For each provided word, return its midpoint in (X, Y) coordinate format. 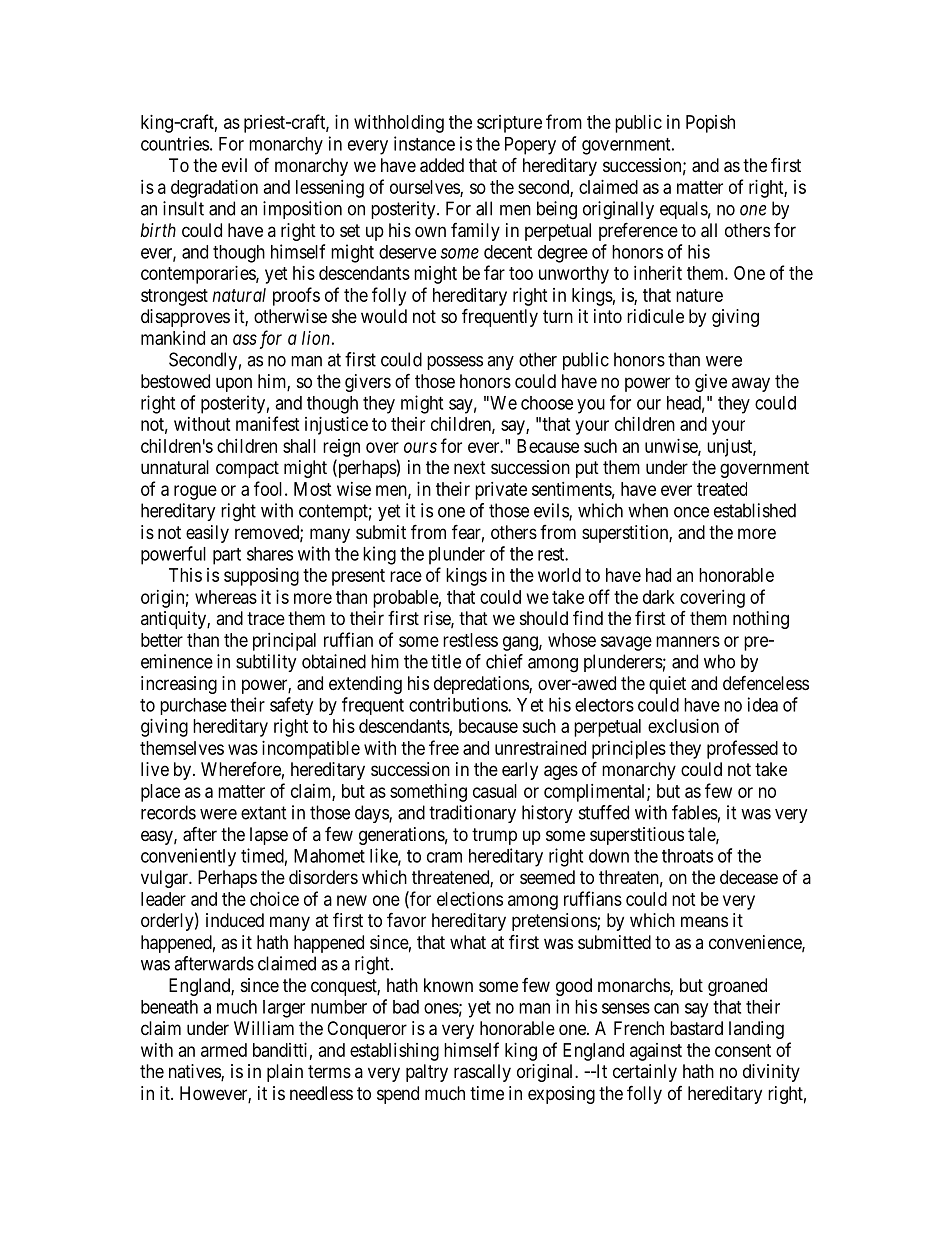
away (751, 384)
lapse (269, 836)
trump (494, 836)
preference (638, 231)
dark (659, 597)
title (446, 661)
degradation (214, 189)
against (656, 1052)
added (442, 165)
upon (234, 384)
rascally (482, 1073)
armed (224, 1050)
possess (455, 363)
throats (687, 856)
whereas (226, 597)
